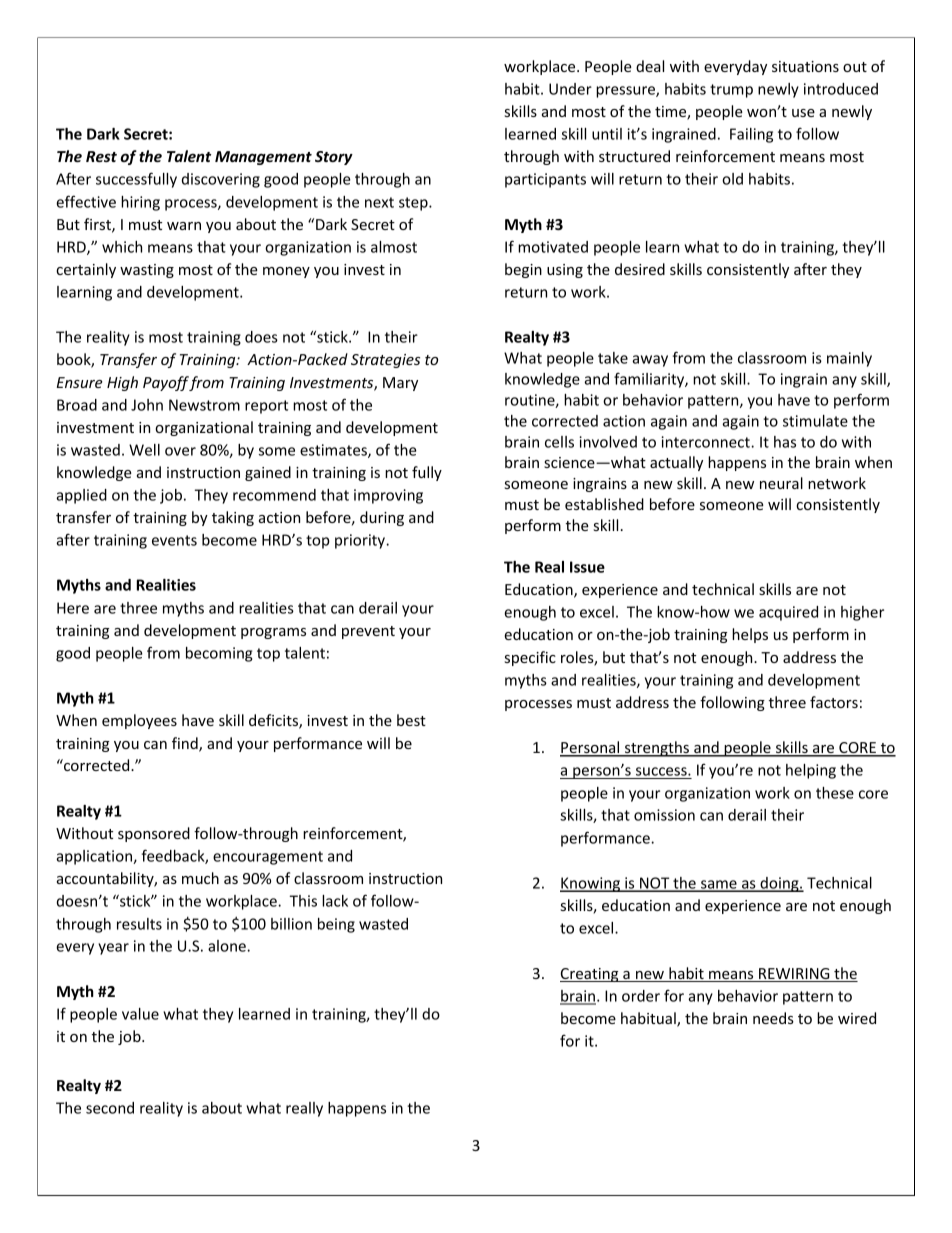  I want to click on same, so click(719, 885).
